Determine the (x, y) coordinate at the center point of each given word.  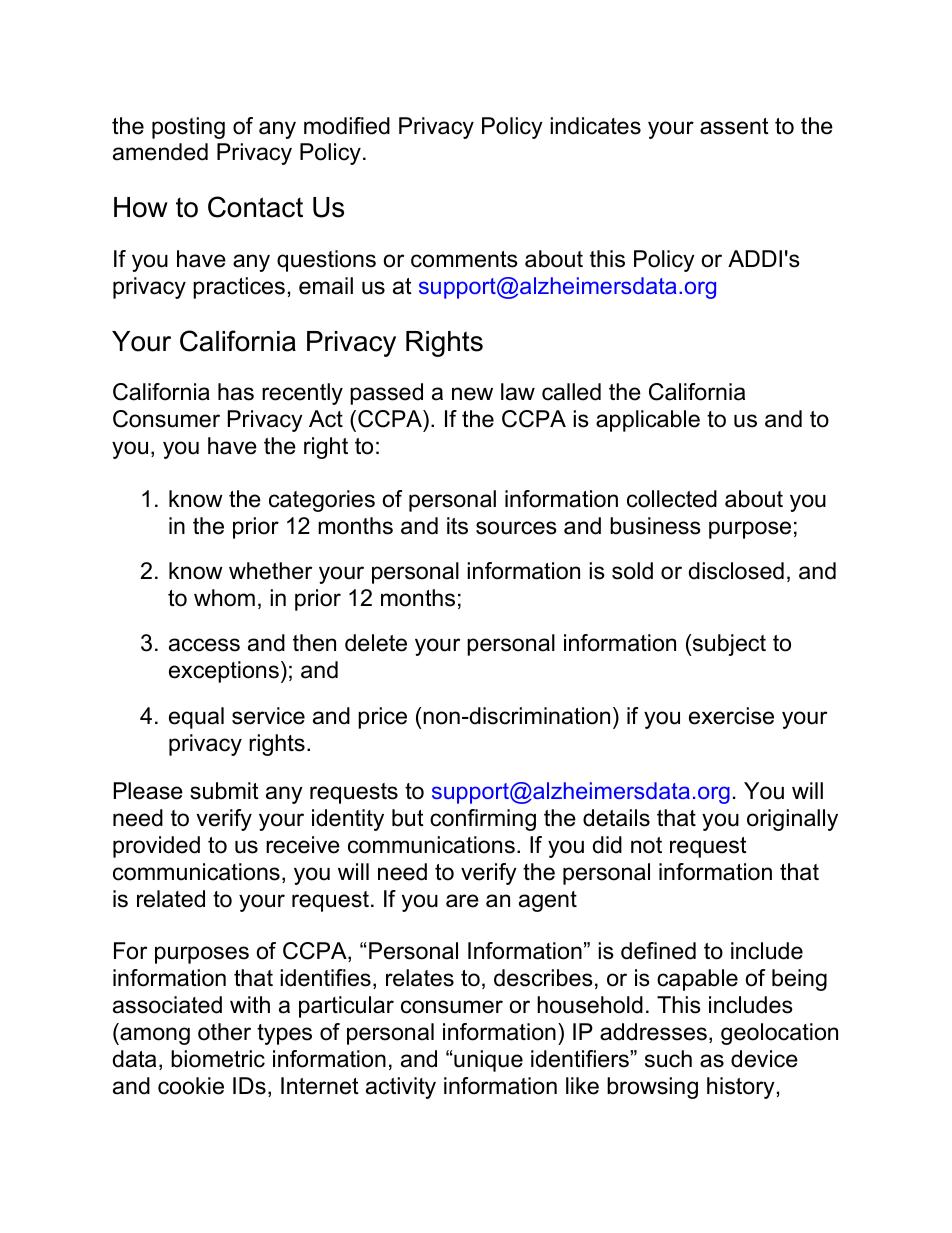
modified (347, 126)
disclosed (736, 571)
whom (224, 598)
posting (188, 128)
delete (376, 643)
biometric (218, 1059)
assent (734, 126)
